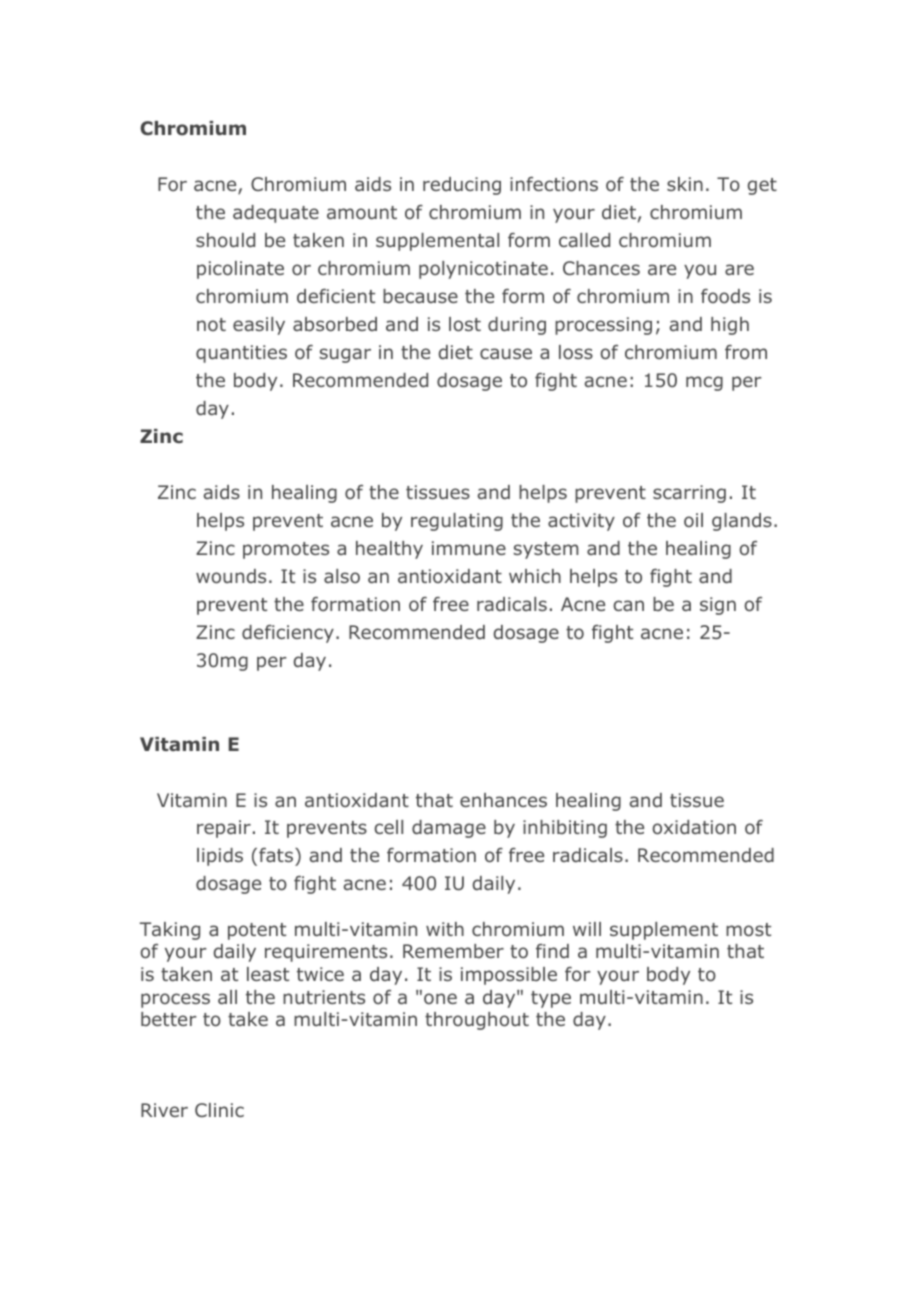 The image size is (924, 1308). Describe the element at coordinates (694, 827) in the screenshot. I see `oxidation` at that location.
